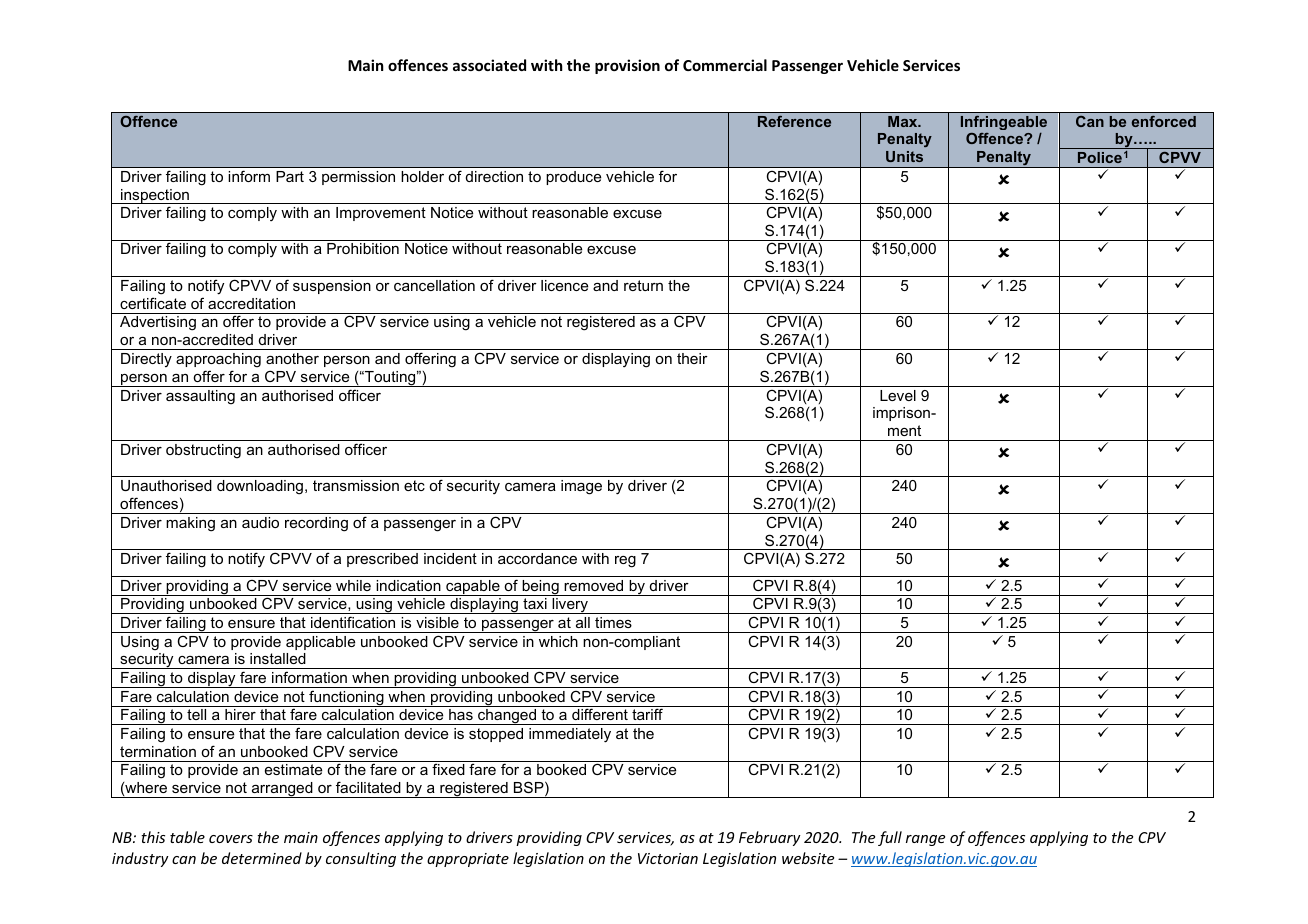 This page has width=1308, height=924. I want to click on appropriate, so click(468, 860).
